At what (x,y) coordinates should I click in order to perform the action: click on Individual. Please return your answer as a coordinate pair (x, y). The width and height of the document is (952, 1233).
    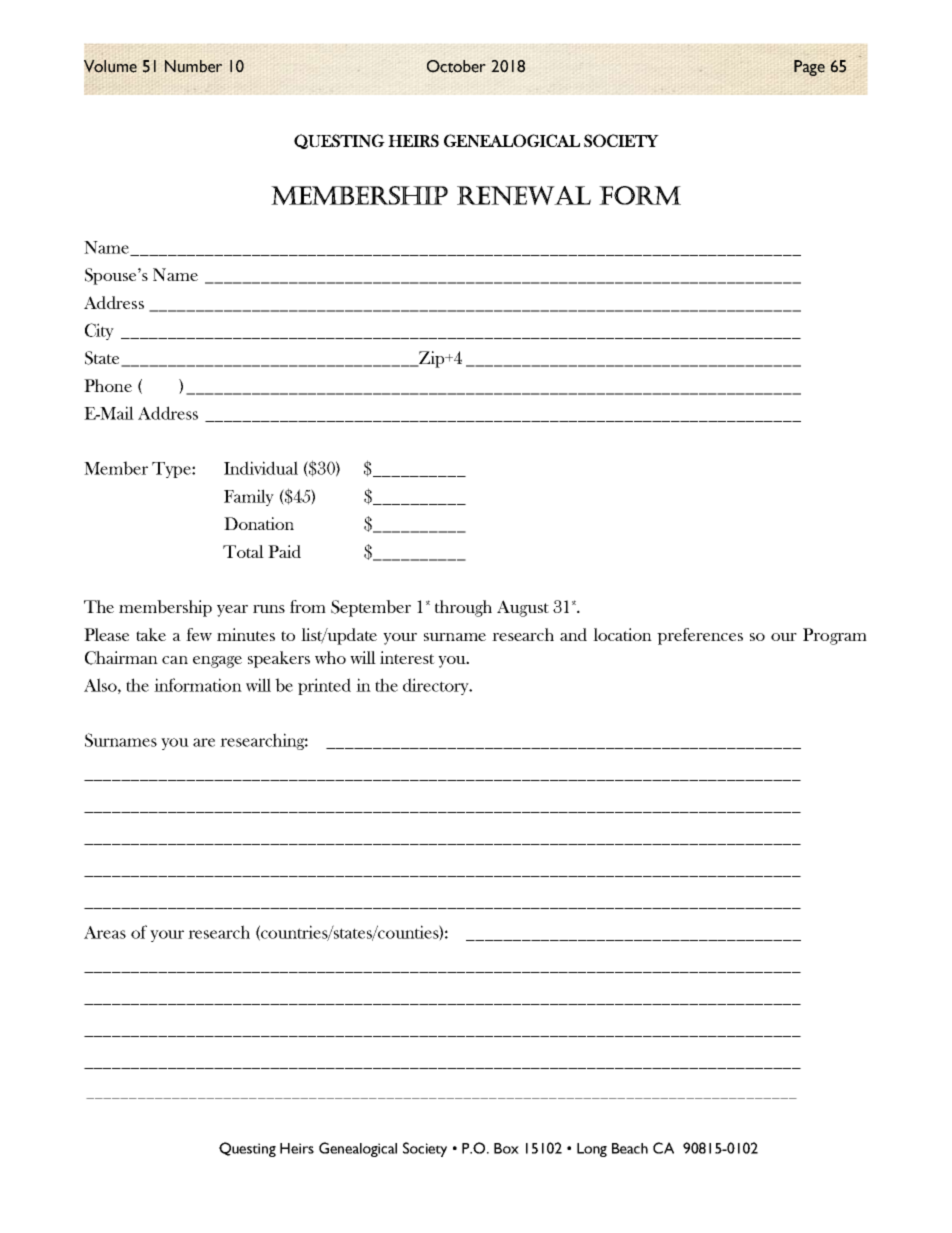
    Looking at the image, I should click on (261, 468).
